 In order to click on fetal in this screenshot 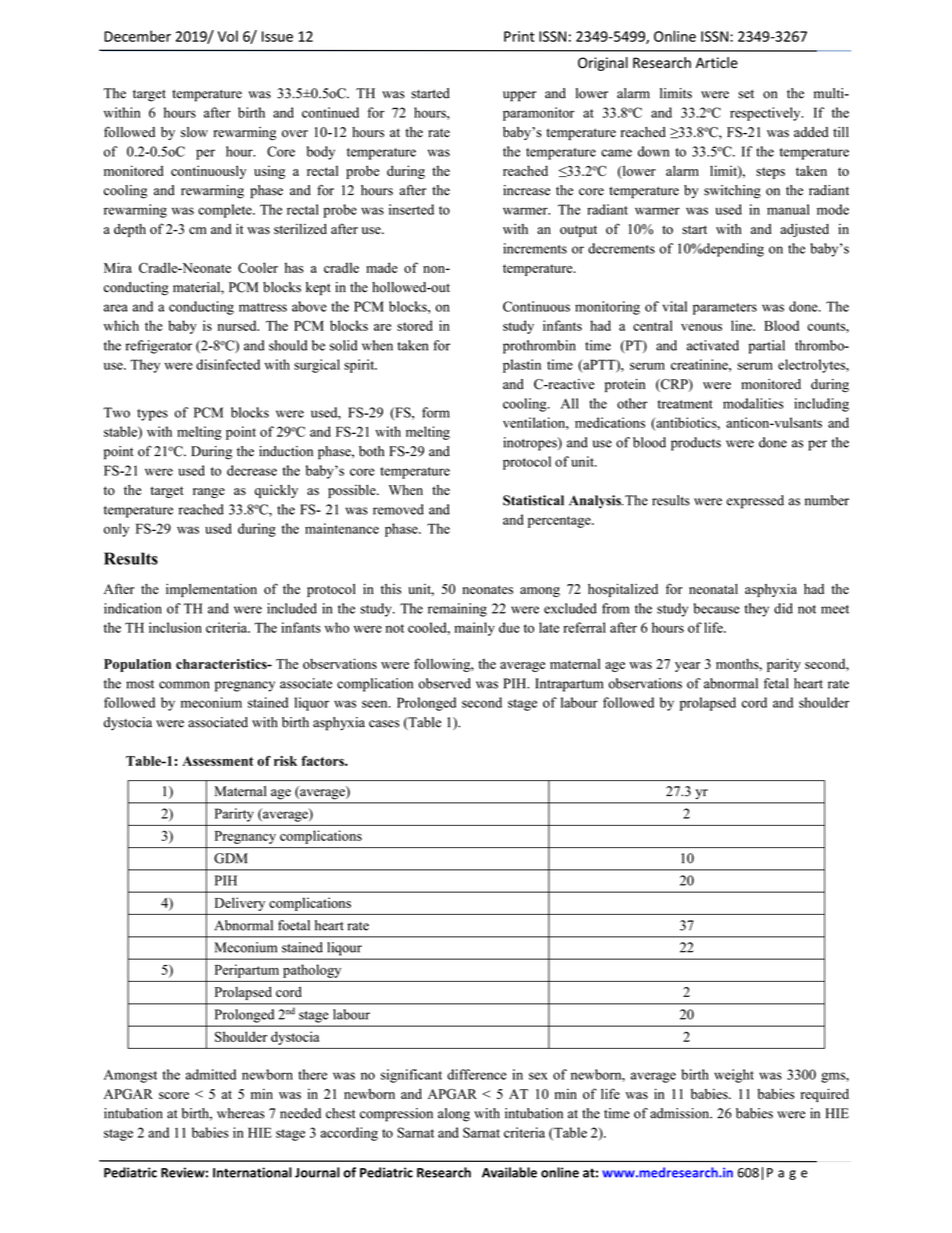, I will do `click(776, 683)`.
